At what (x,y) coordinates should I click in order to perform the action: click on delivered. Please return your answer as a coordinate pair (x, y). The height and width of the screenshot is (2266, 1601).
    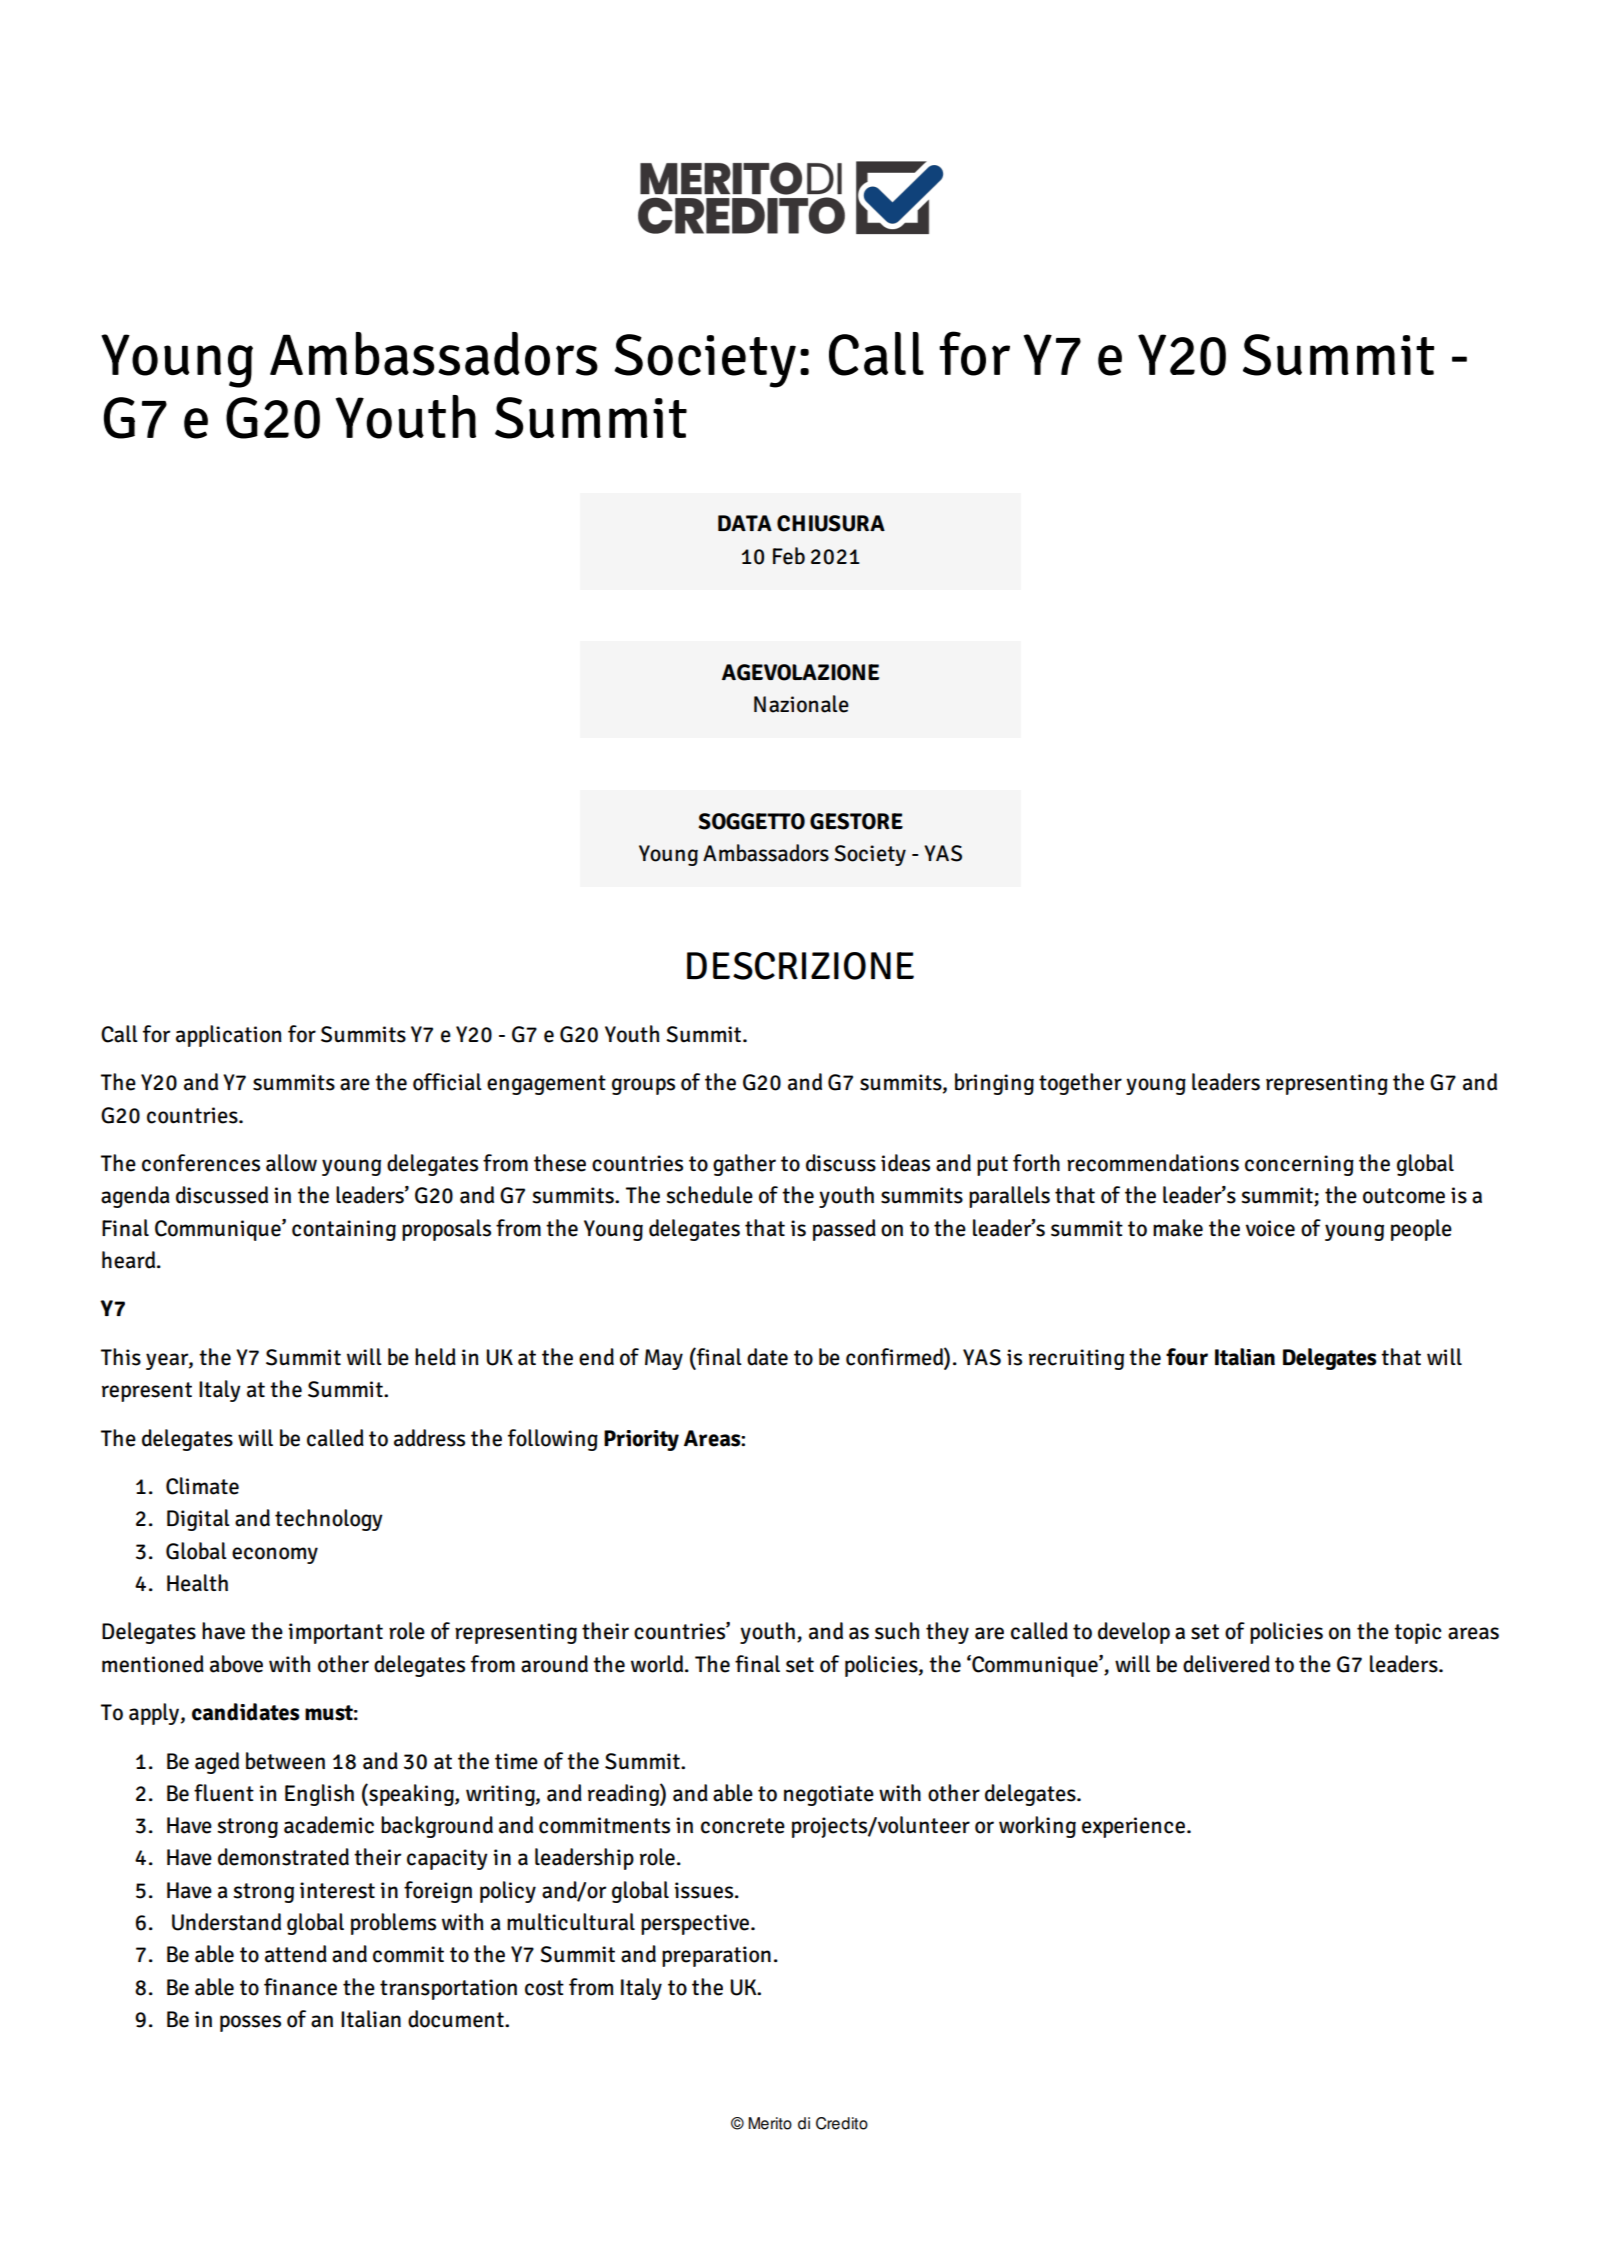
    Looking at the image, I should click on (1226, 1664).
